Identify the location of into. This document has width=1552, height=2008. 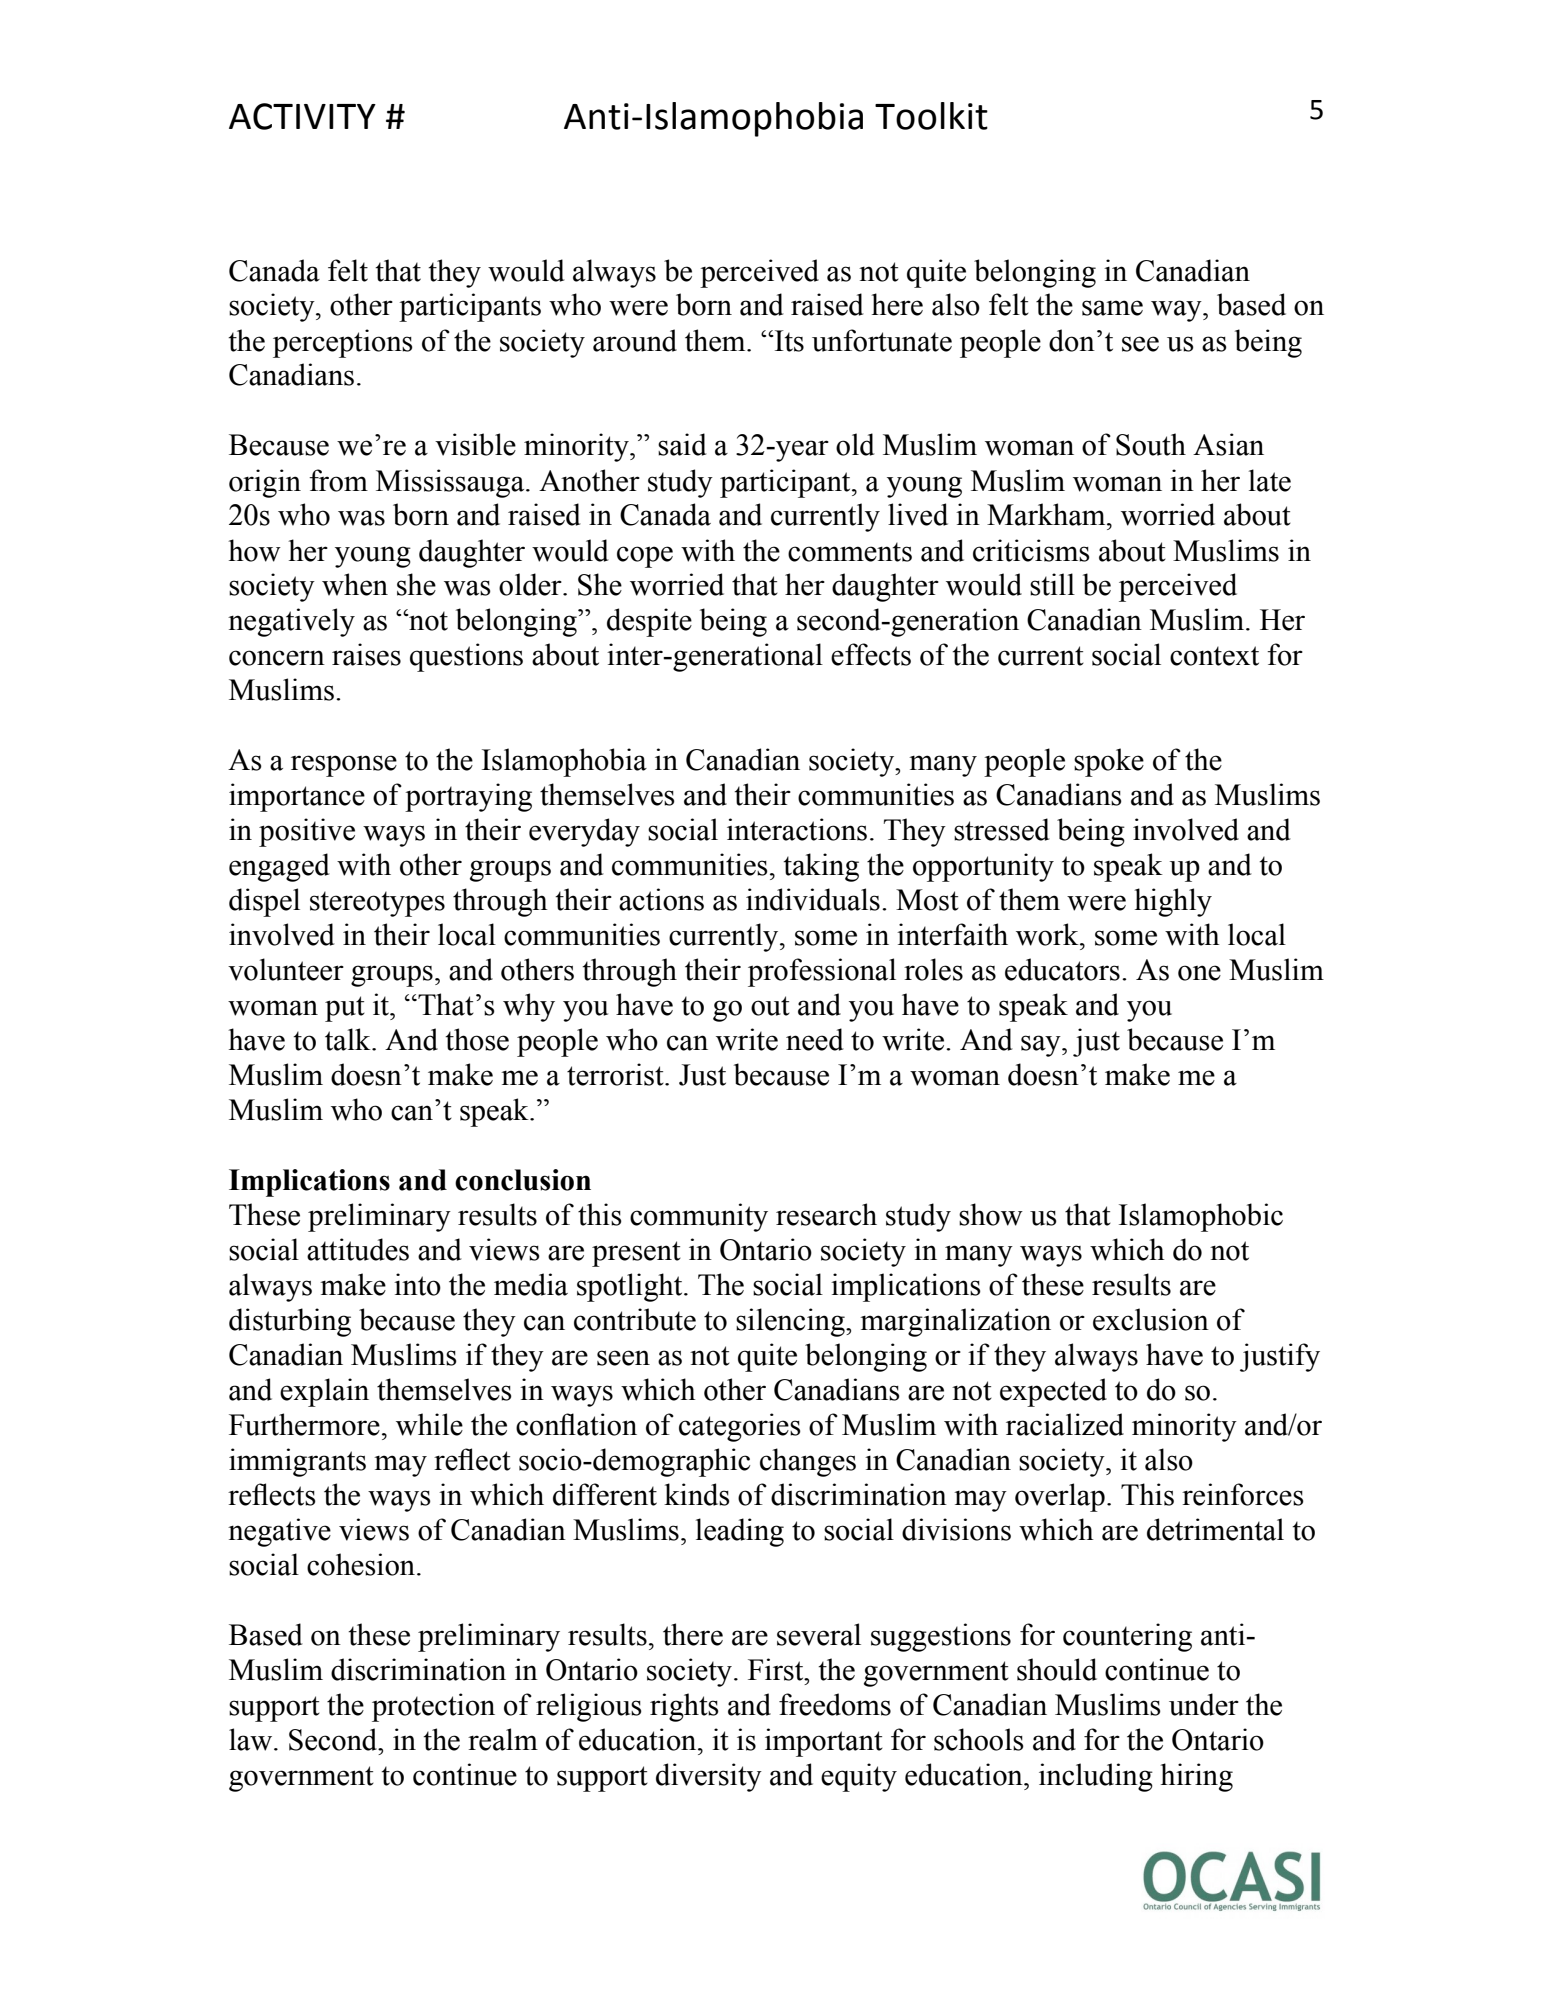
(417, 1284).
